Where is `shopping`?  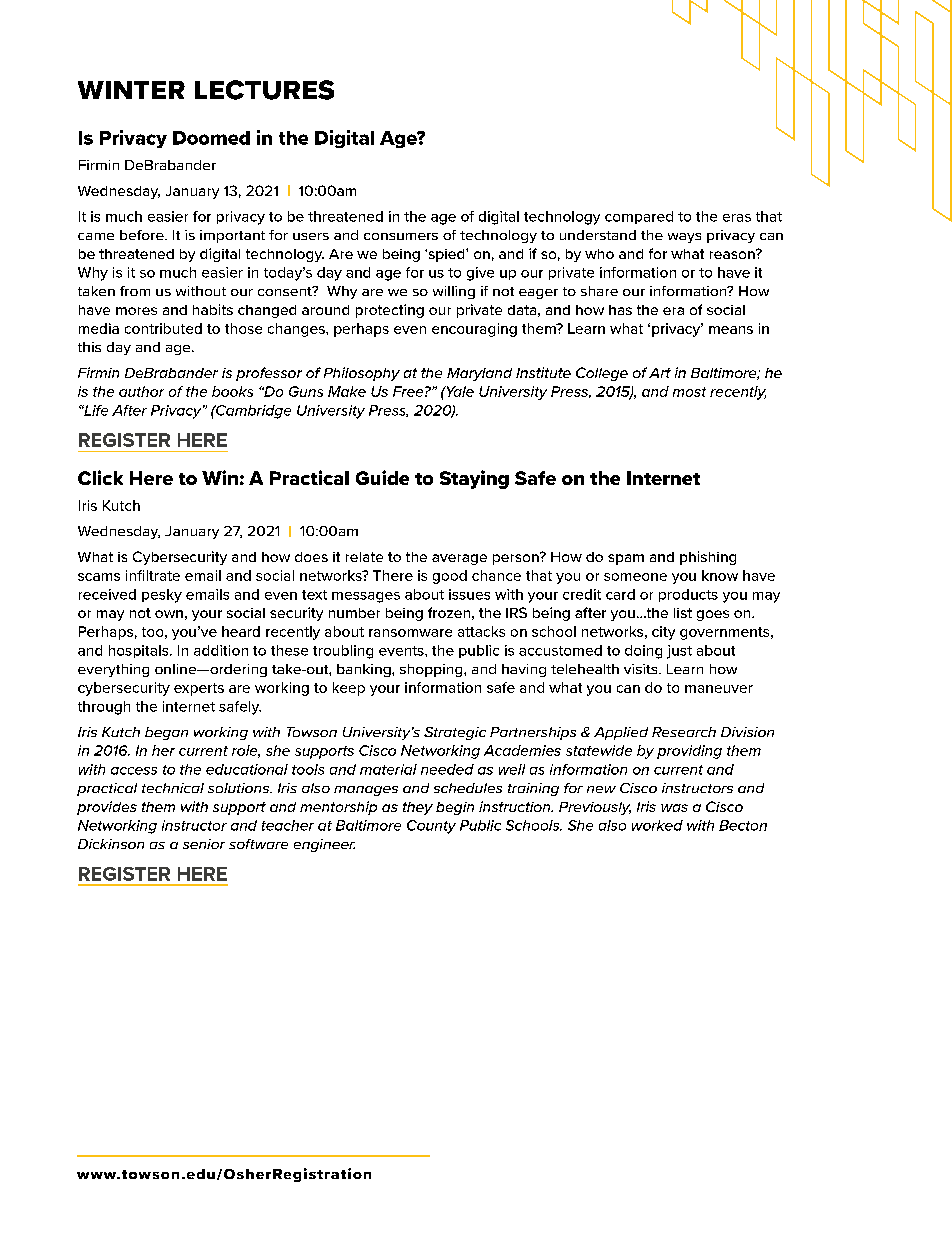 shopping is located at coordinates (432, 670).
